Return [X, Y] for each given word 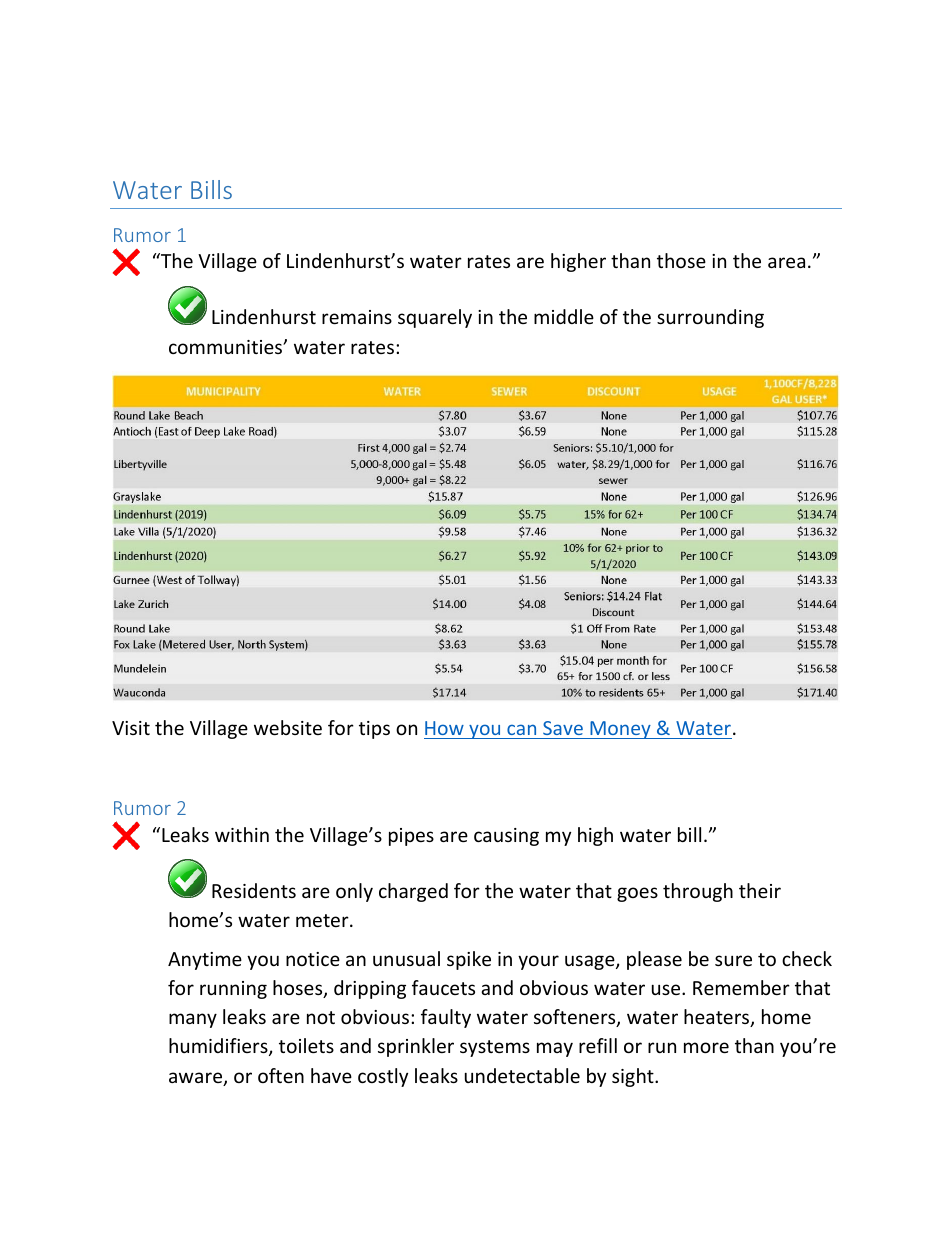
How [444, 728]
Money [620, 730]
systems [495, 1048]
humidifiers [219, 1047]
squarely [435, 318]
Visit [131, 728]
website [288, 727]
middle [564, 316]
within [242, 834]
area [786, 262]
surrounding [710, 318]
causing [506, 837]
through [698, 892]
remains [357, 317]
